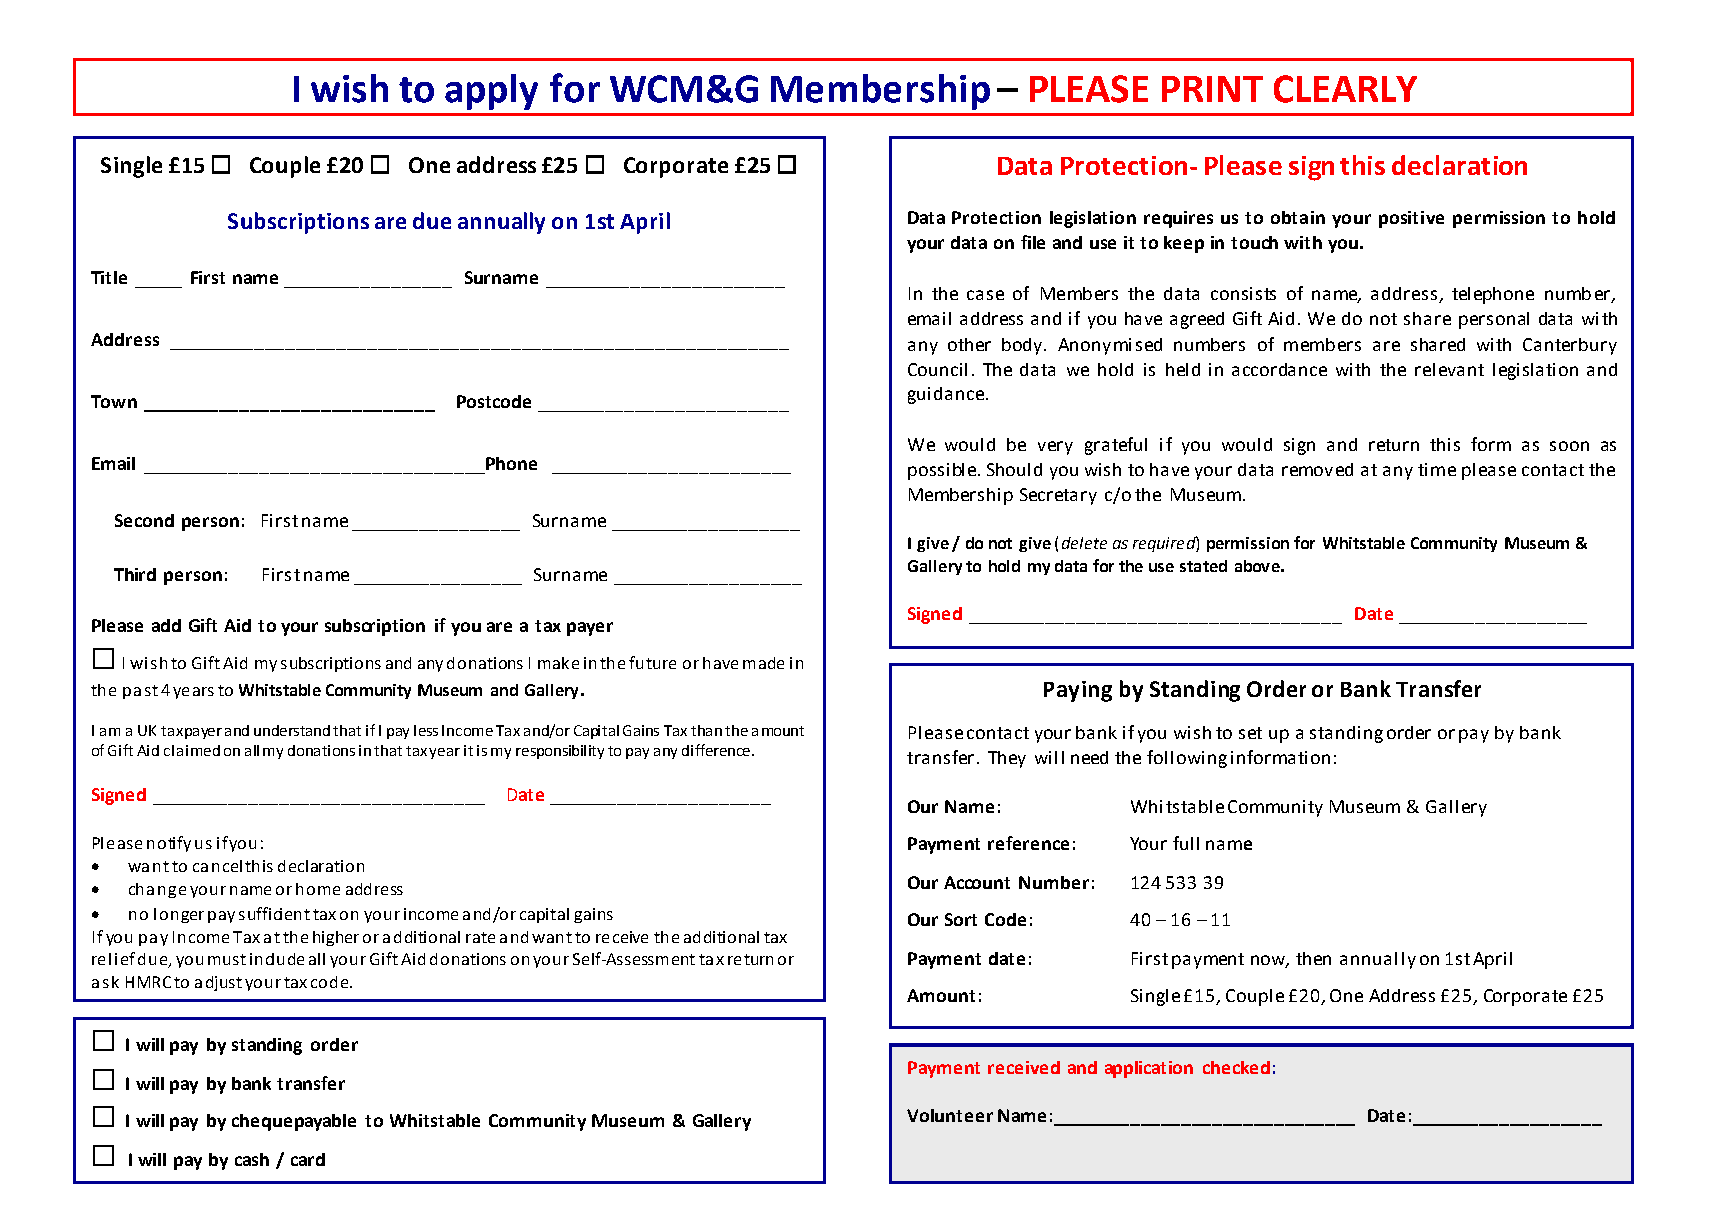  What do you see at coordinates (1203, 566) in the screenshot?
I see `stated` at bounding box center [1203, 566].
